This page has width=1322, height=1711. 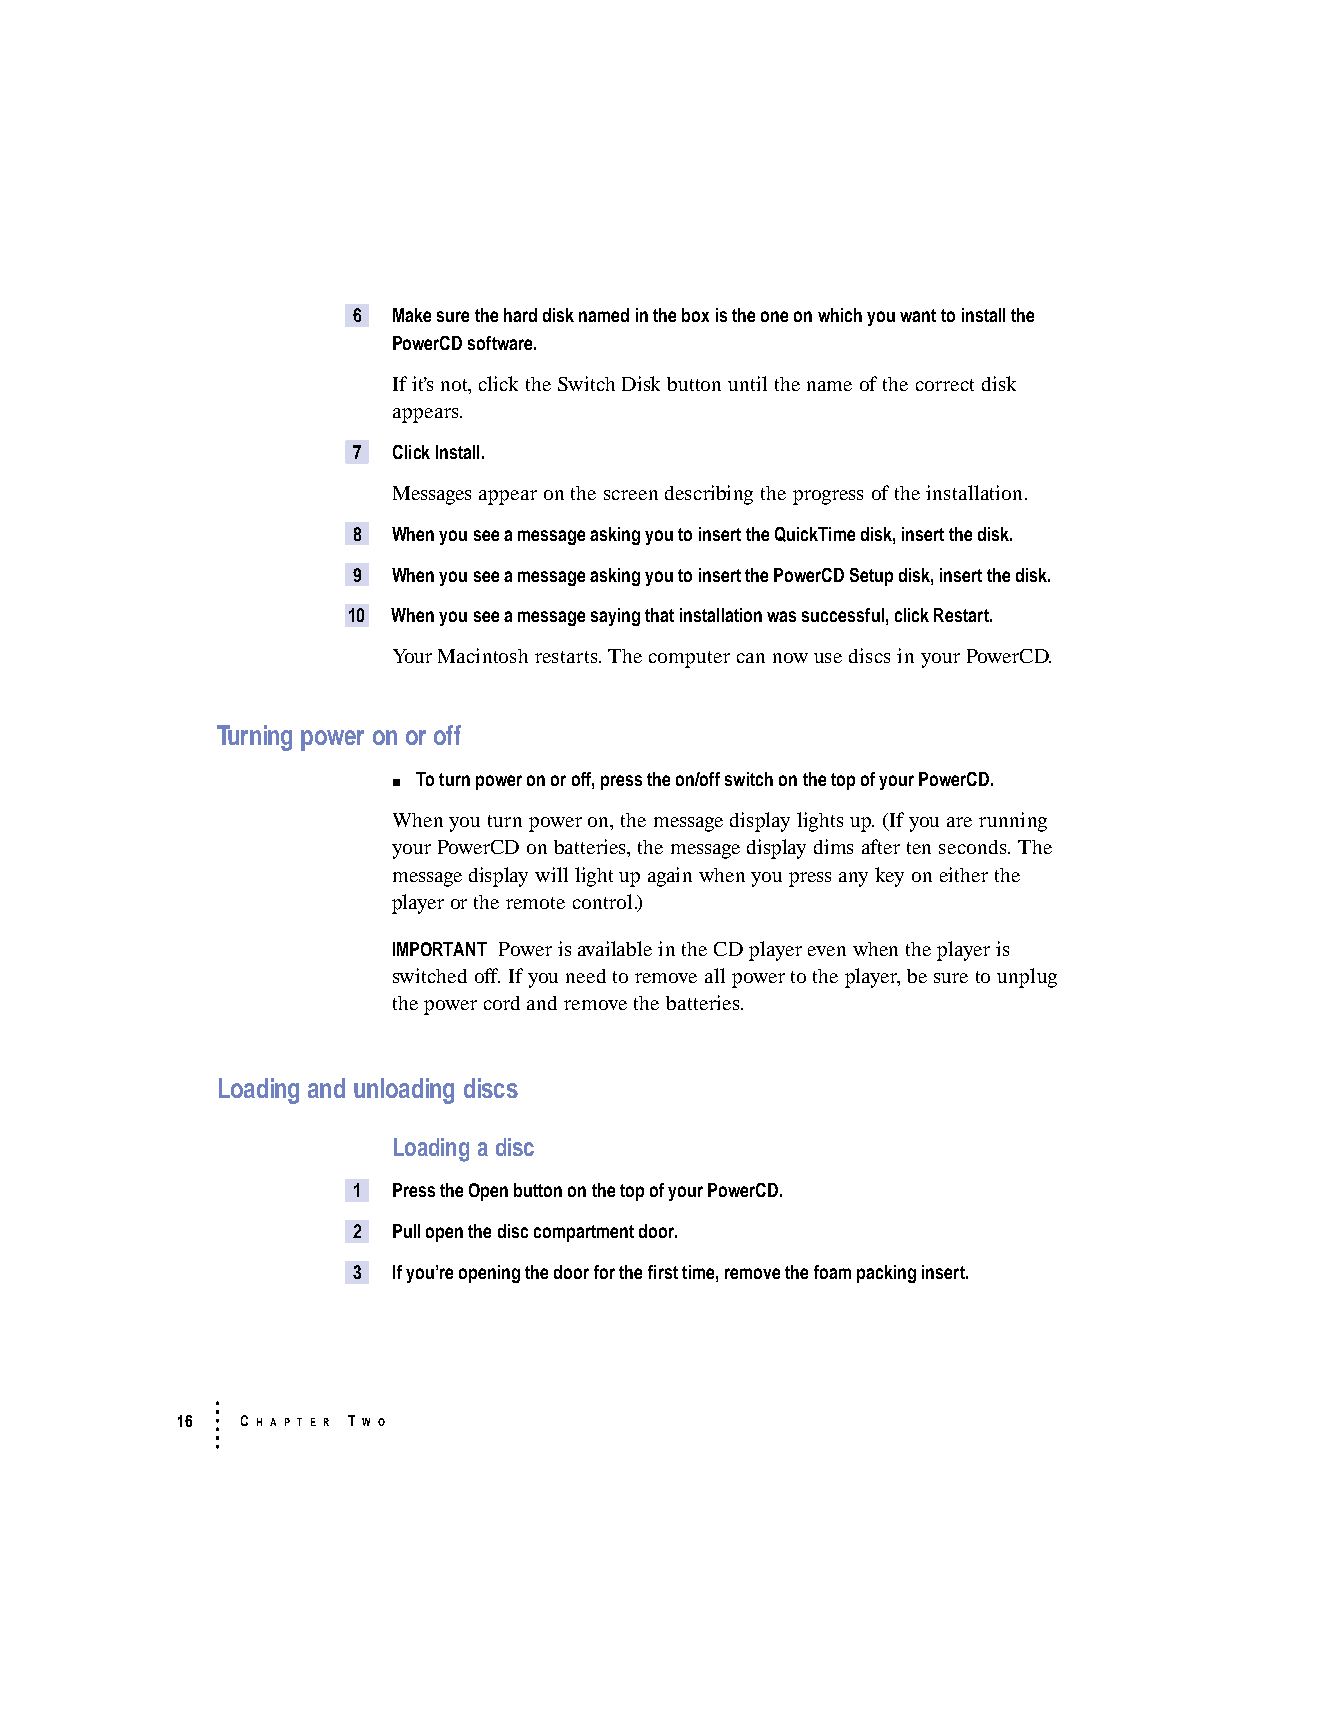 I want to click on hard, so click(x=520, y=315).
